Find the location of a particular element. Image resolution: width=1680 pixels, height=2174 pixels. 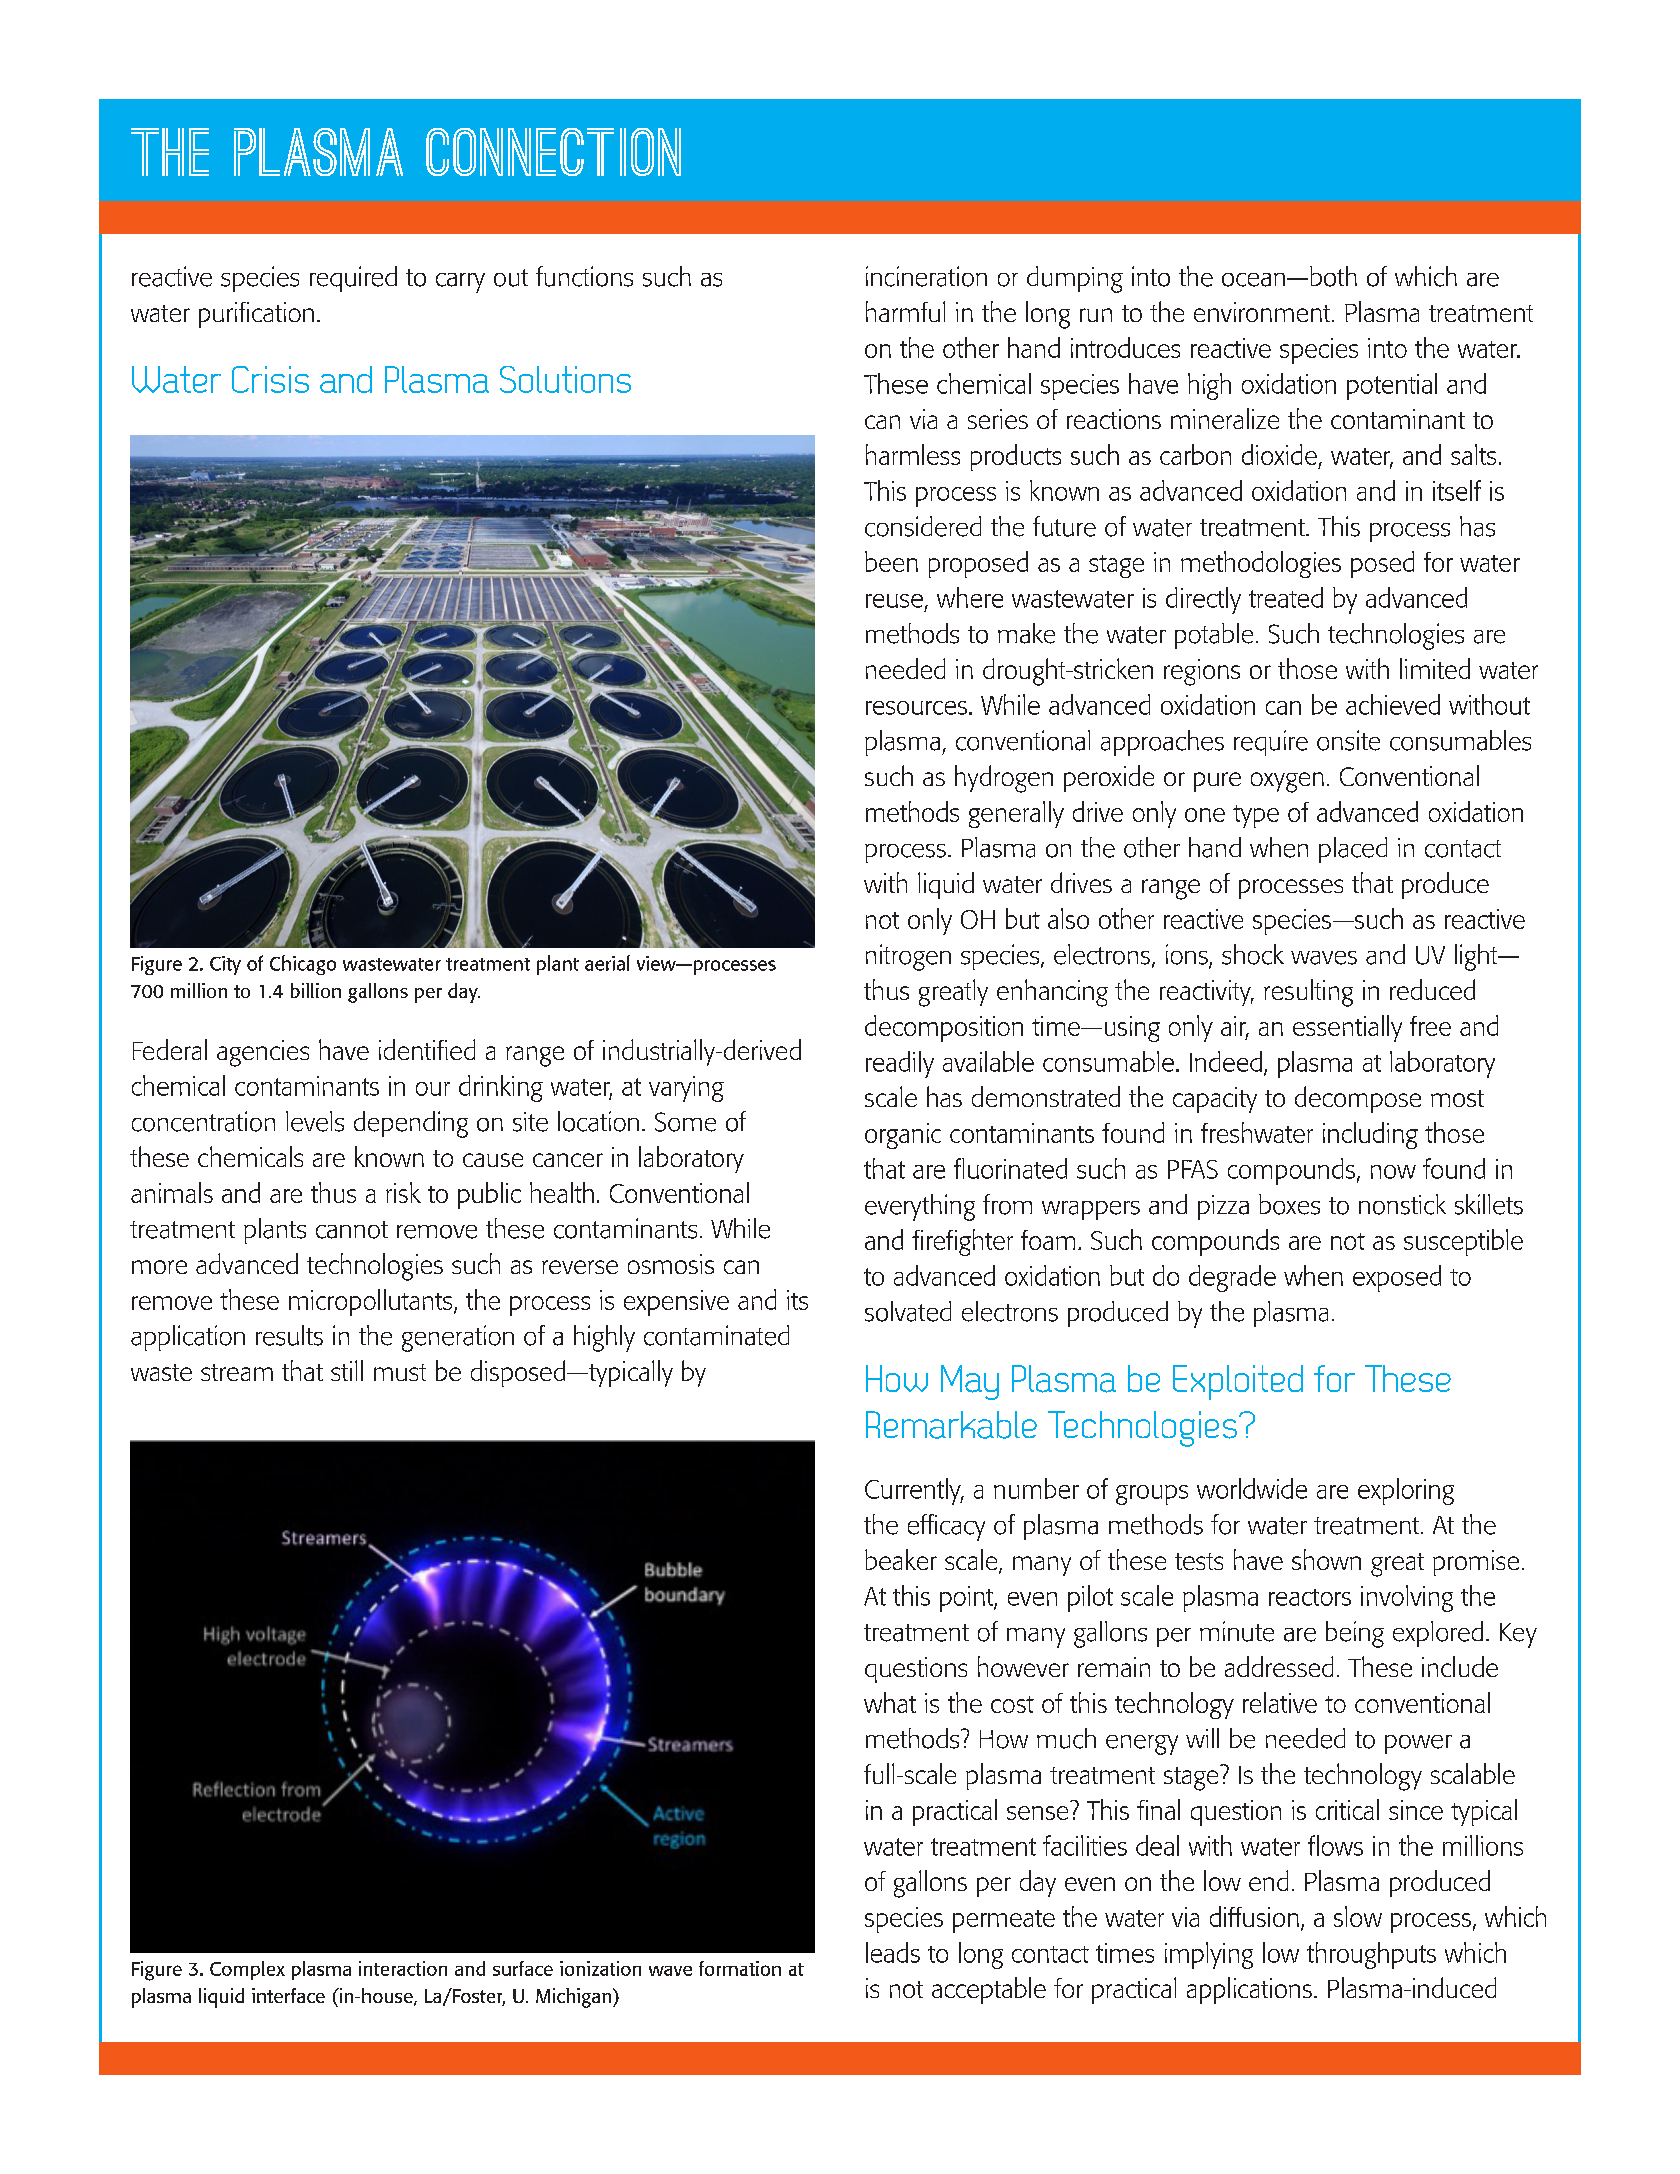

exploring is located at coordinates (1406, 1491).
